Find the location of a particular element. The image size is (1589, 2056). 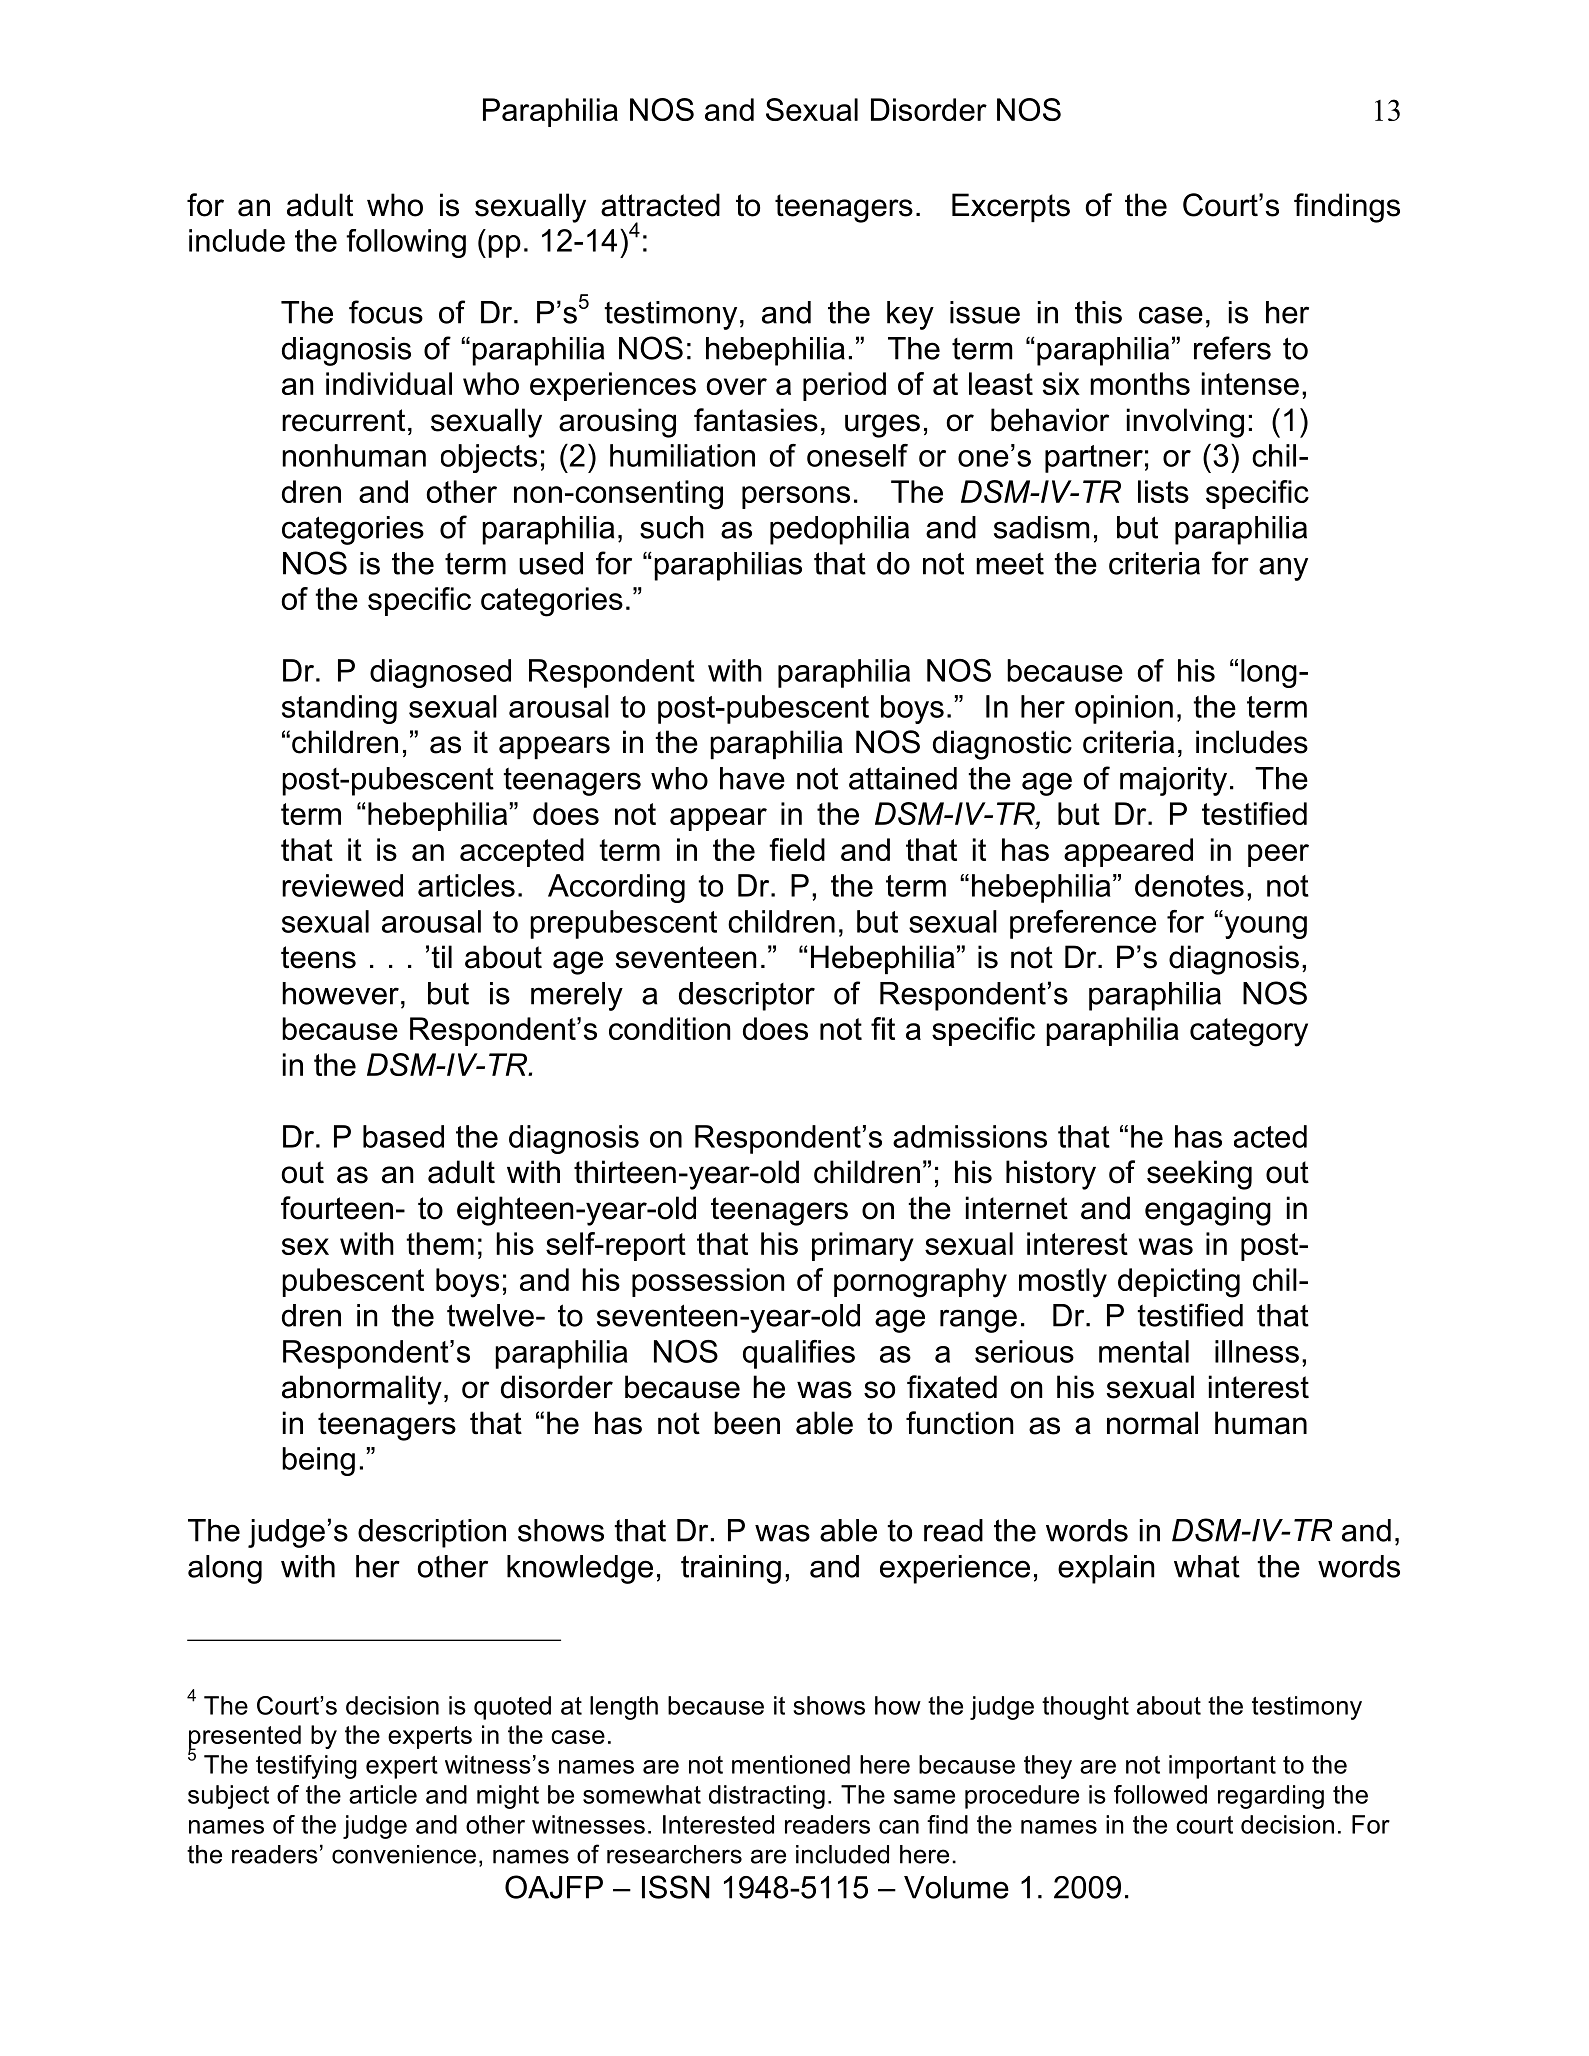

descriptor is located at coordinates (747, 996).
